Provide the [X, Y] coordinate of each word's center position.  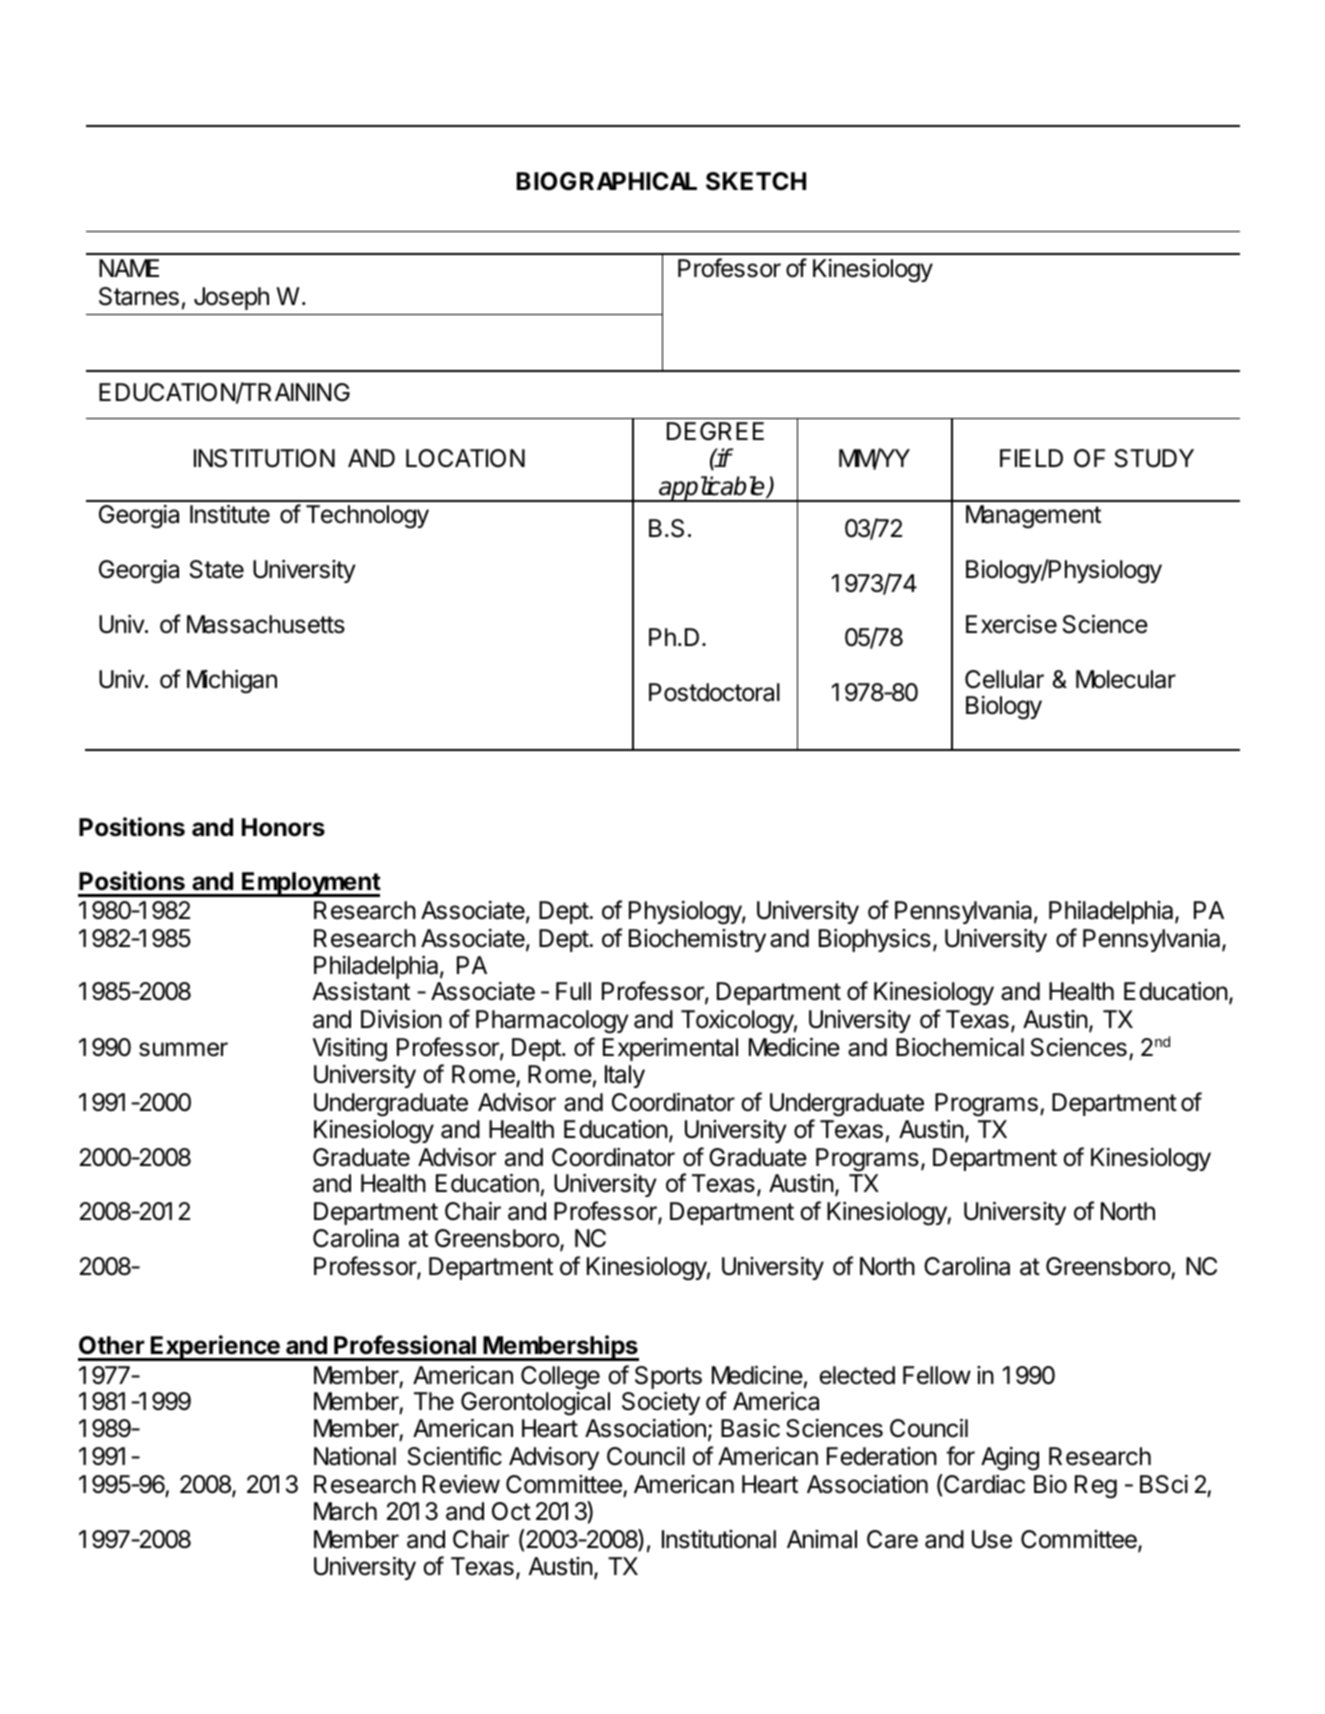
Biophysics [875, 940]
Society [661, 1403]
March [345, 1511]
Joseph [231, 298]
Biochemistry [697, 940]
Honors [283, 827]
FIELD [1031, 458]
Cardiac [983, 1484]
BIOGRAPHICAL [607, 181]
